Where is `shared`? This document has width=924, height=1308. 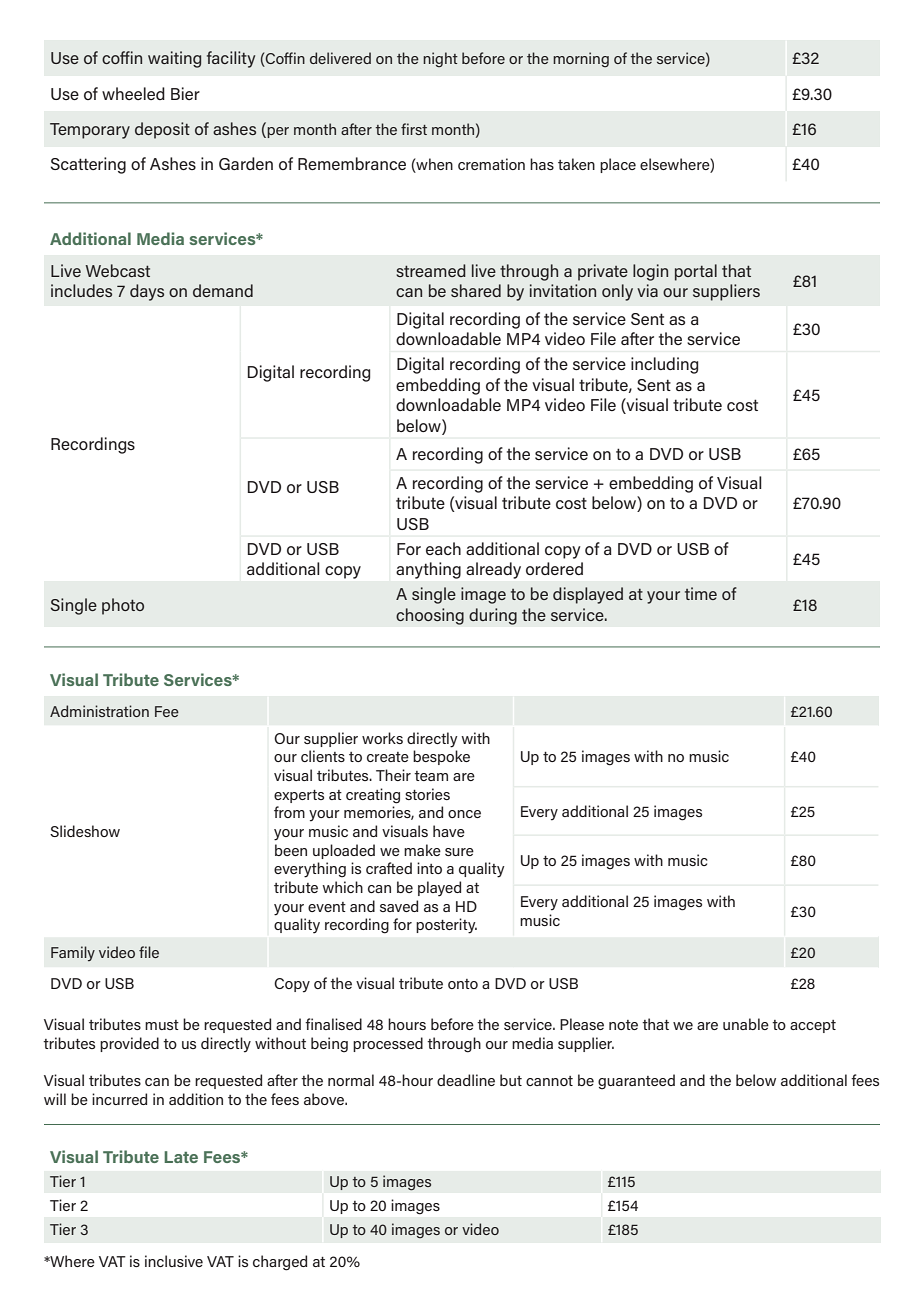 shared is located at coordinates (476, 290).
